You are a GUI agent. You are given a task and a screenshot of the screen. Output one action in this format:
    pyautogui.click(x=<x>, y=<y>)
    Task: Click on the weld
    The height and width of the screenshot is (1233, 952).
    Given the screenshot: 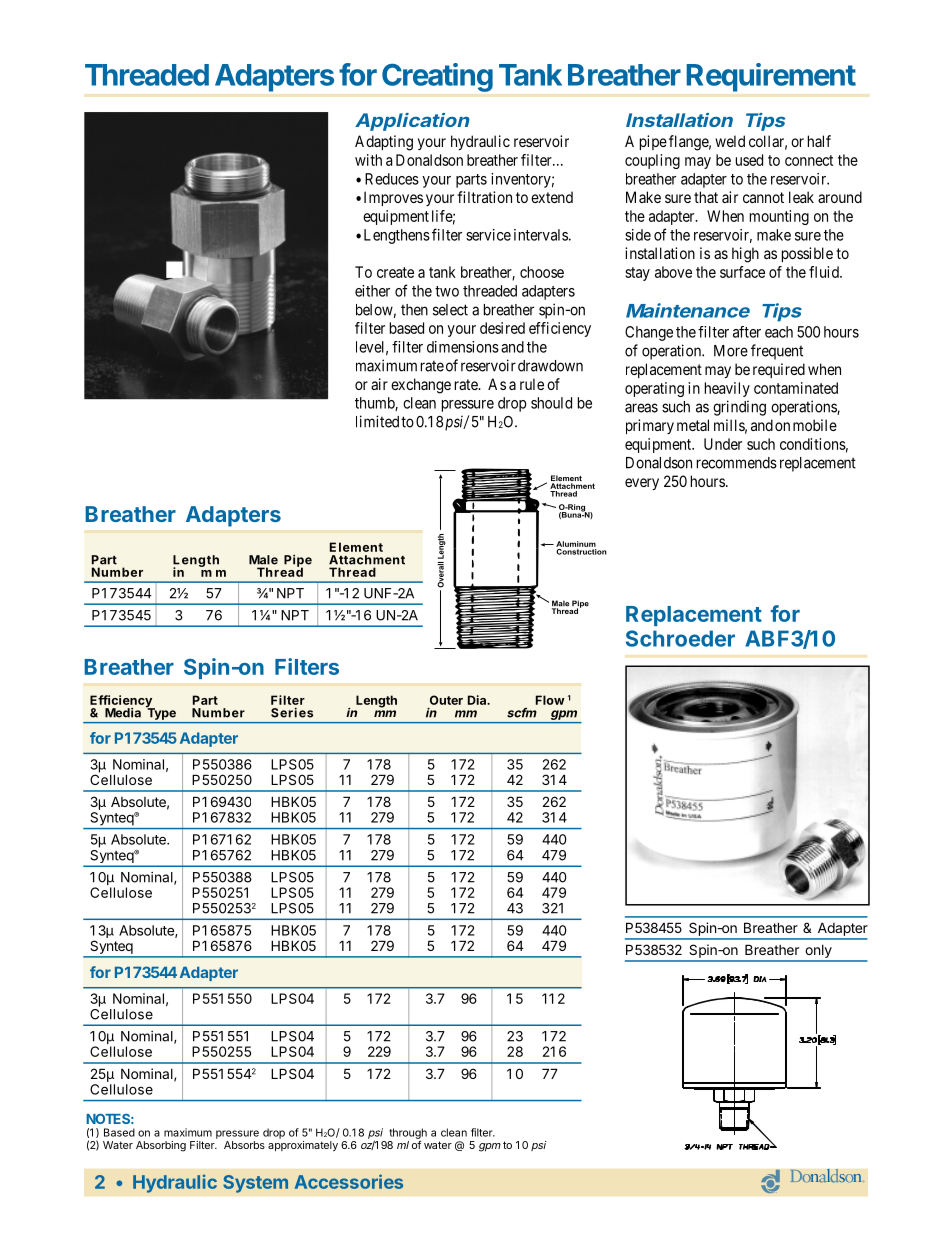 What is the action you would take?
    pyautogui.click(x=730, y=141)
